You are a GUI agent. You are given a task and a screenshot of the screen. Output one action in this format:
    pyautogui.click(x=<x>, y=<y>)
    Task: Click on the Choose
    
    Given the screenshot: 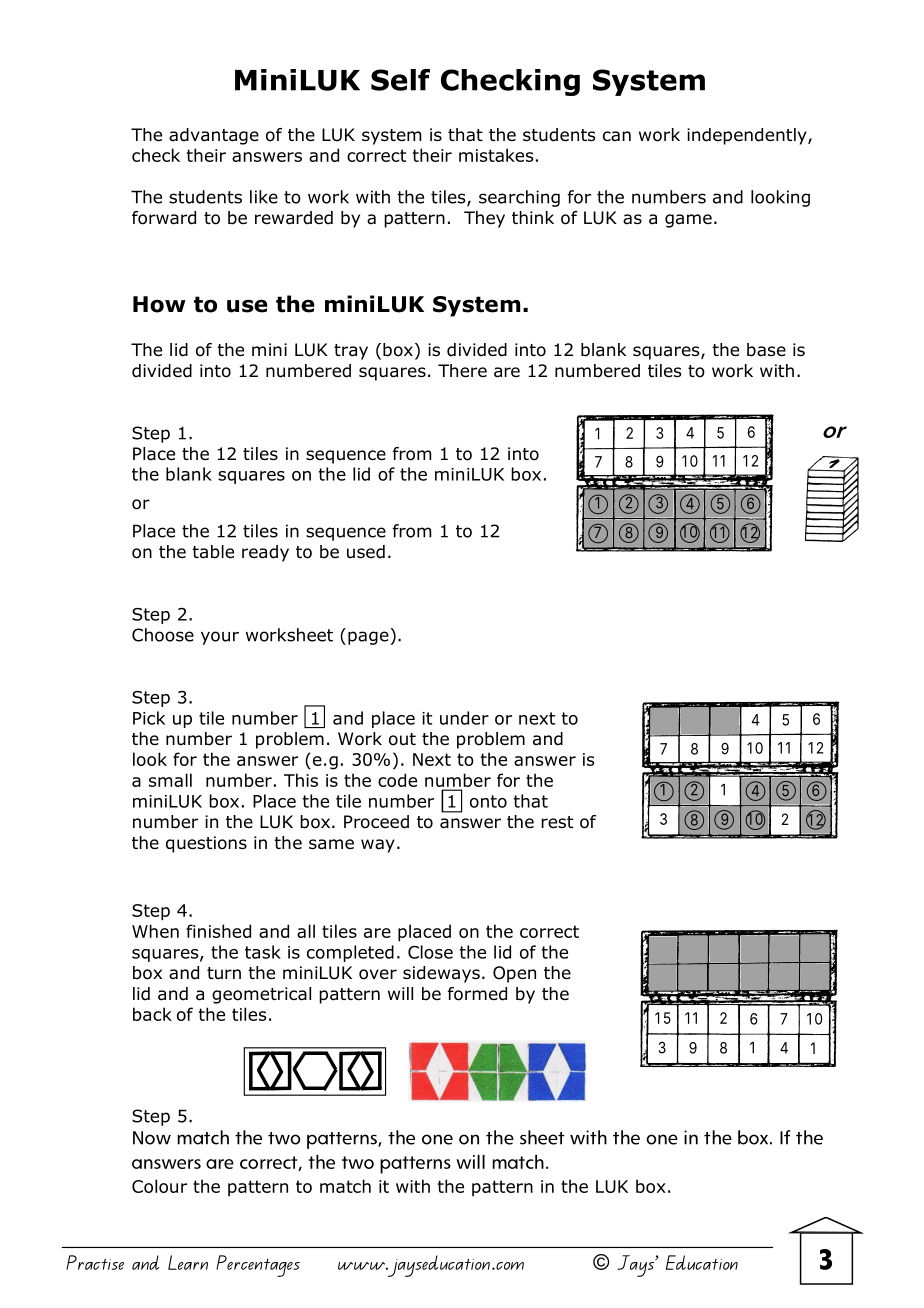 What is the action you would take?
    pyautogui.click(x=163, y=635)
